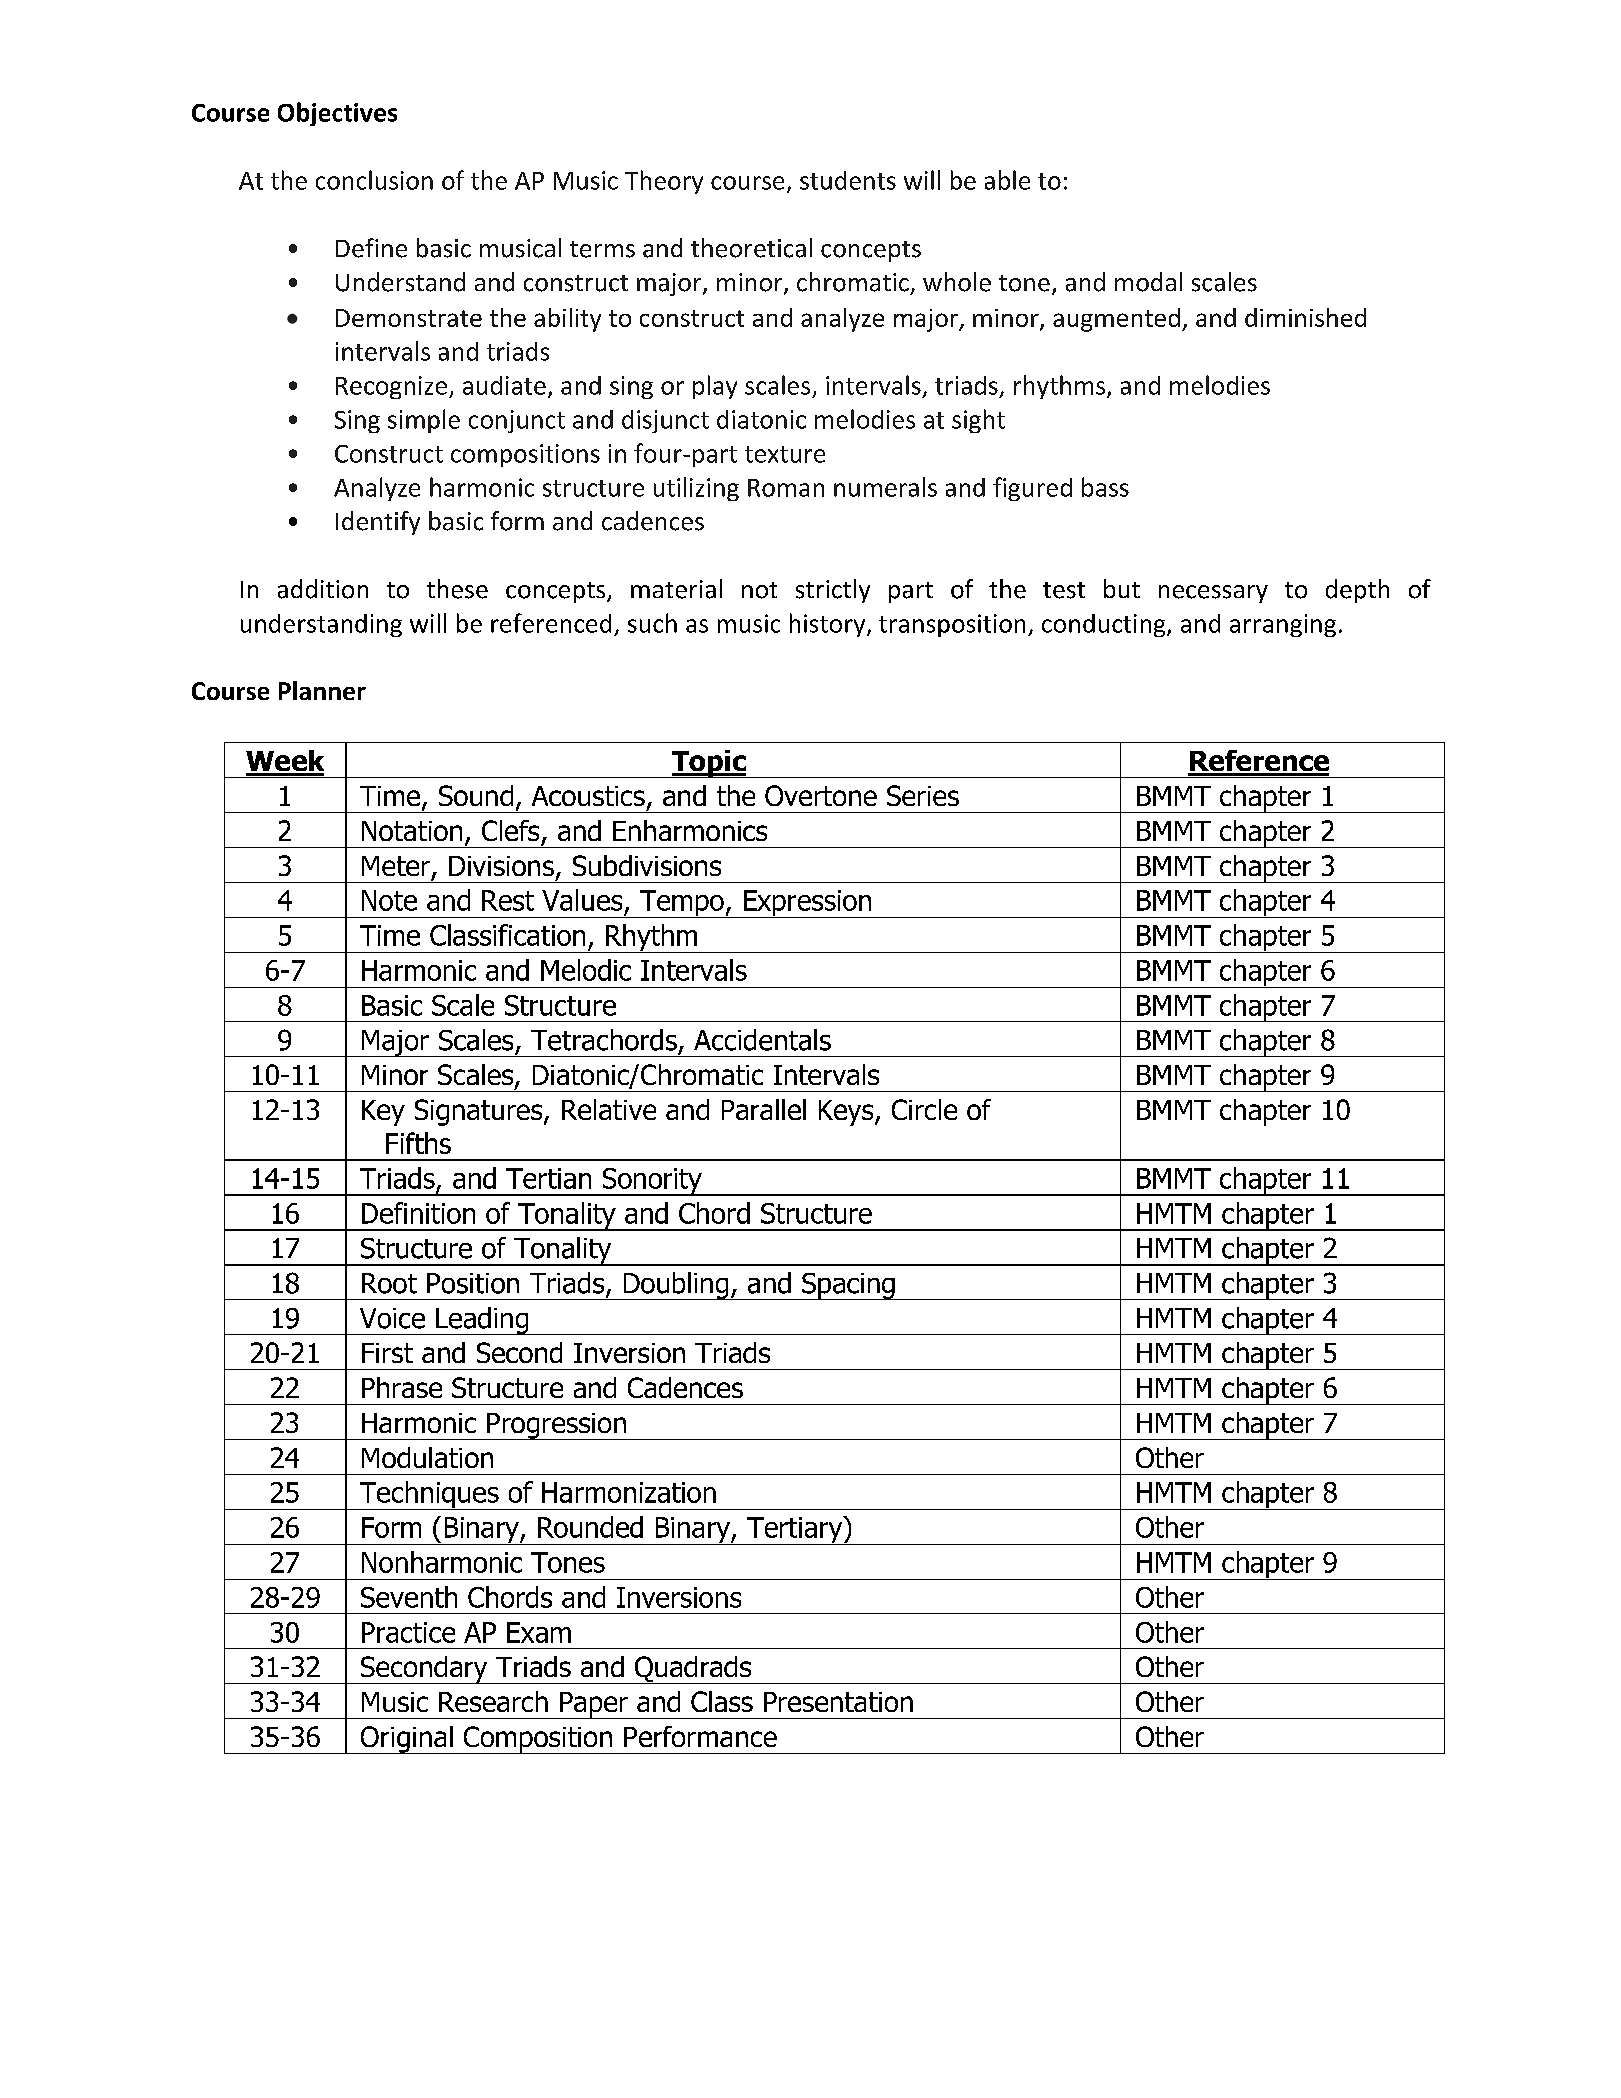  Describe the element at coordinates (807, 904) in the image. I see `Expression` at that location.
